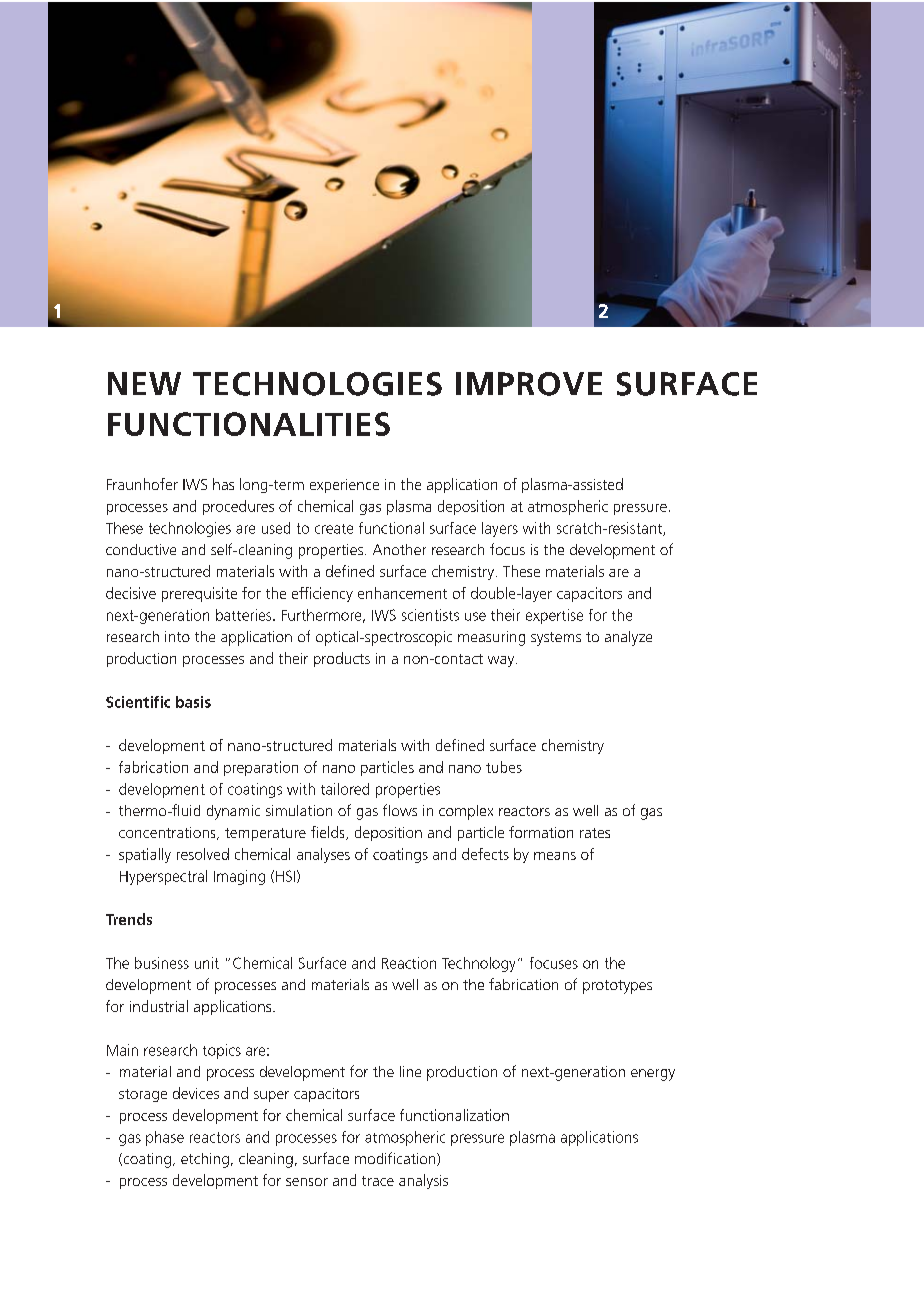 This screenshot has width=924, height=1308. I want to click on dynamic, so click(233, 812).
